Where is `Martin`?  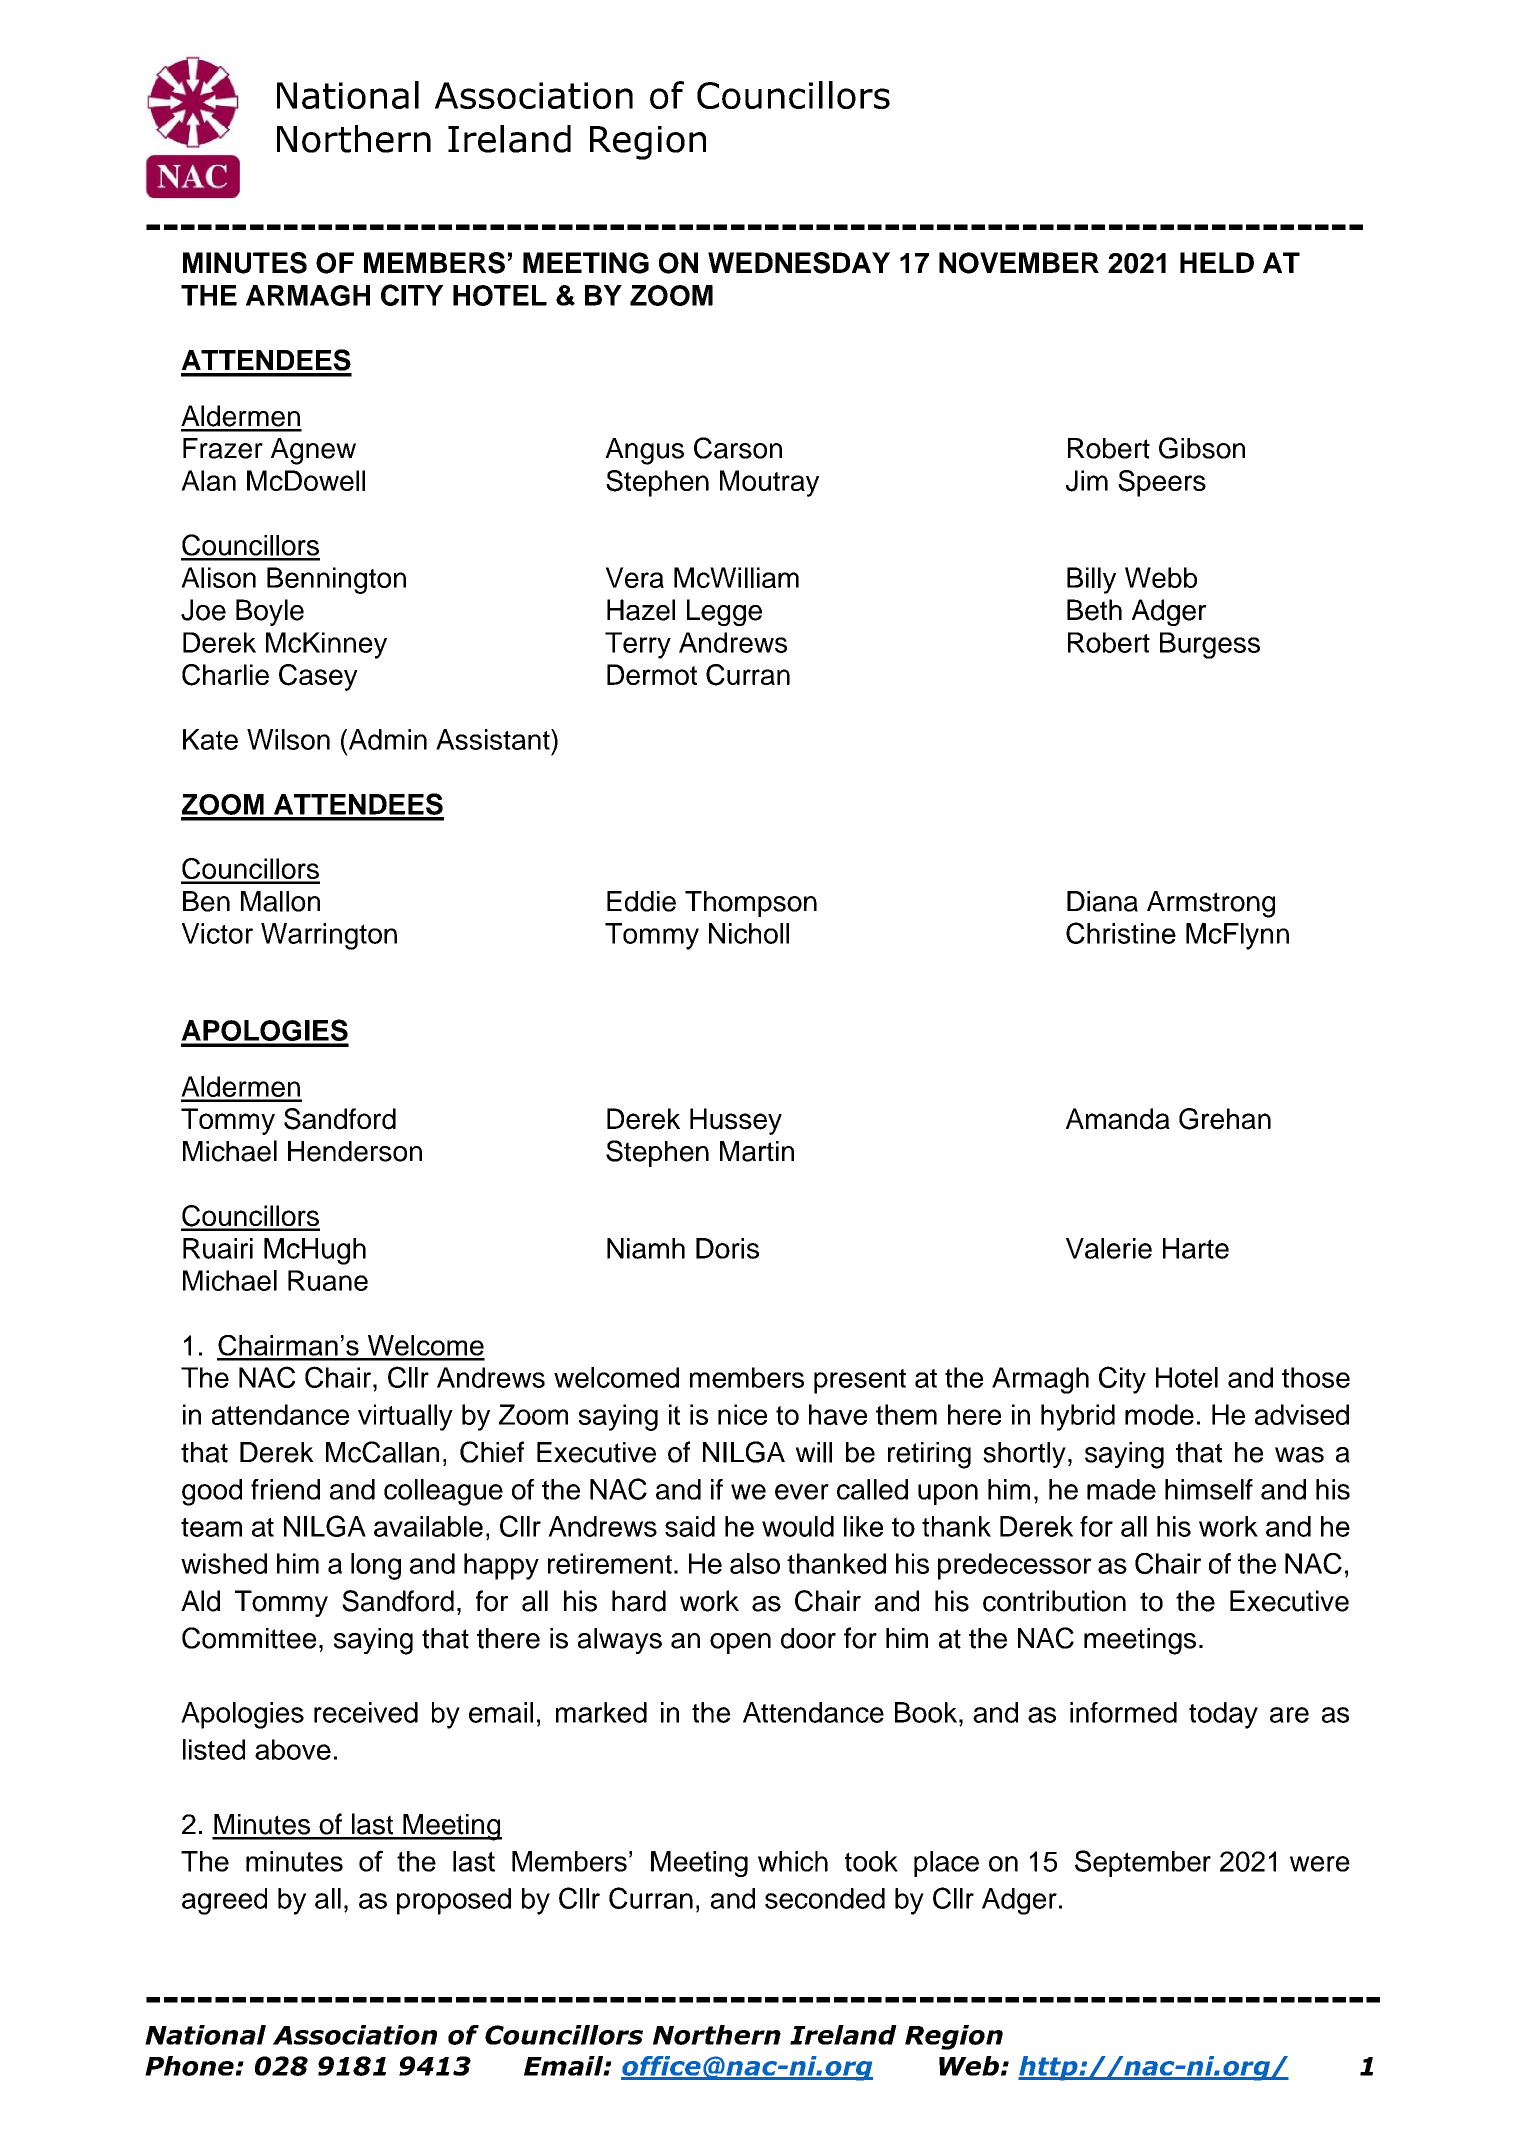 Martin is located at coordinates (757, 1151).
